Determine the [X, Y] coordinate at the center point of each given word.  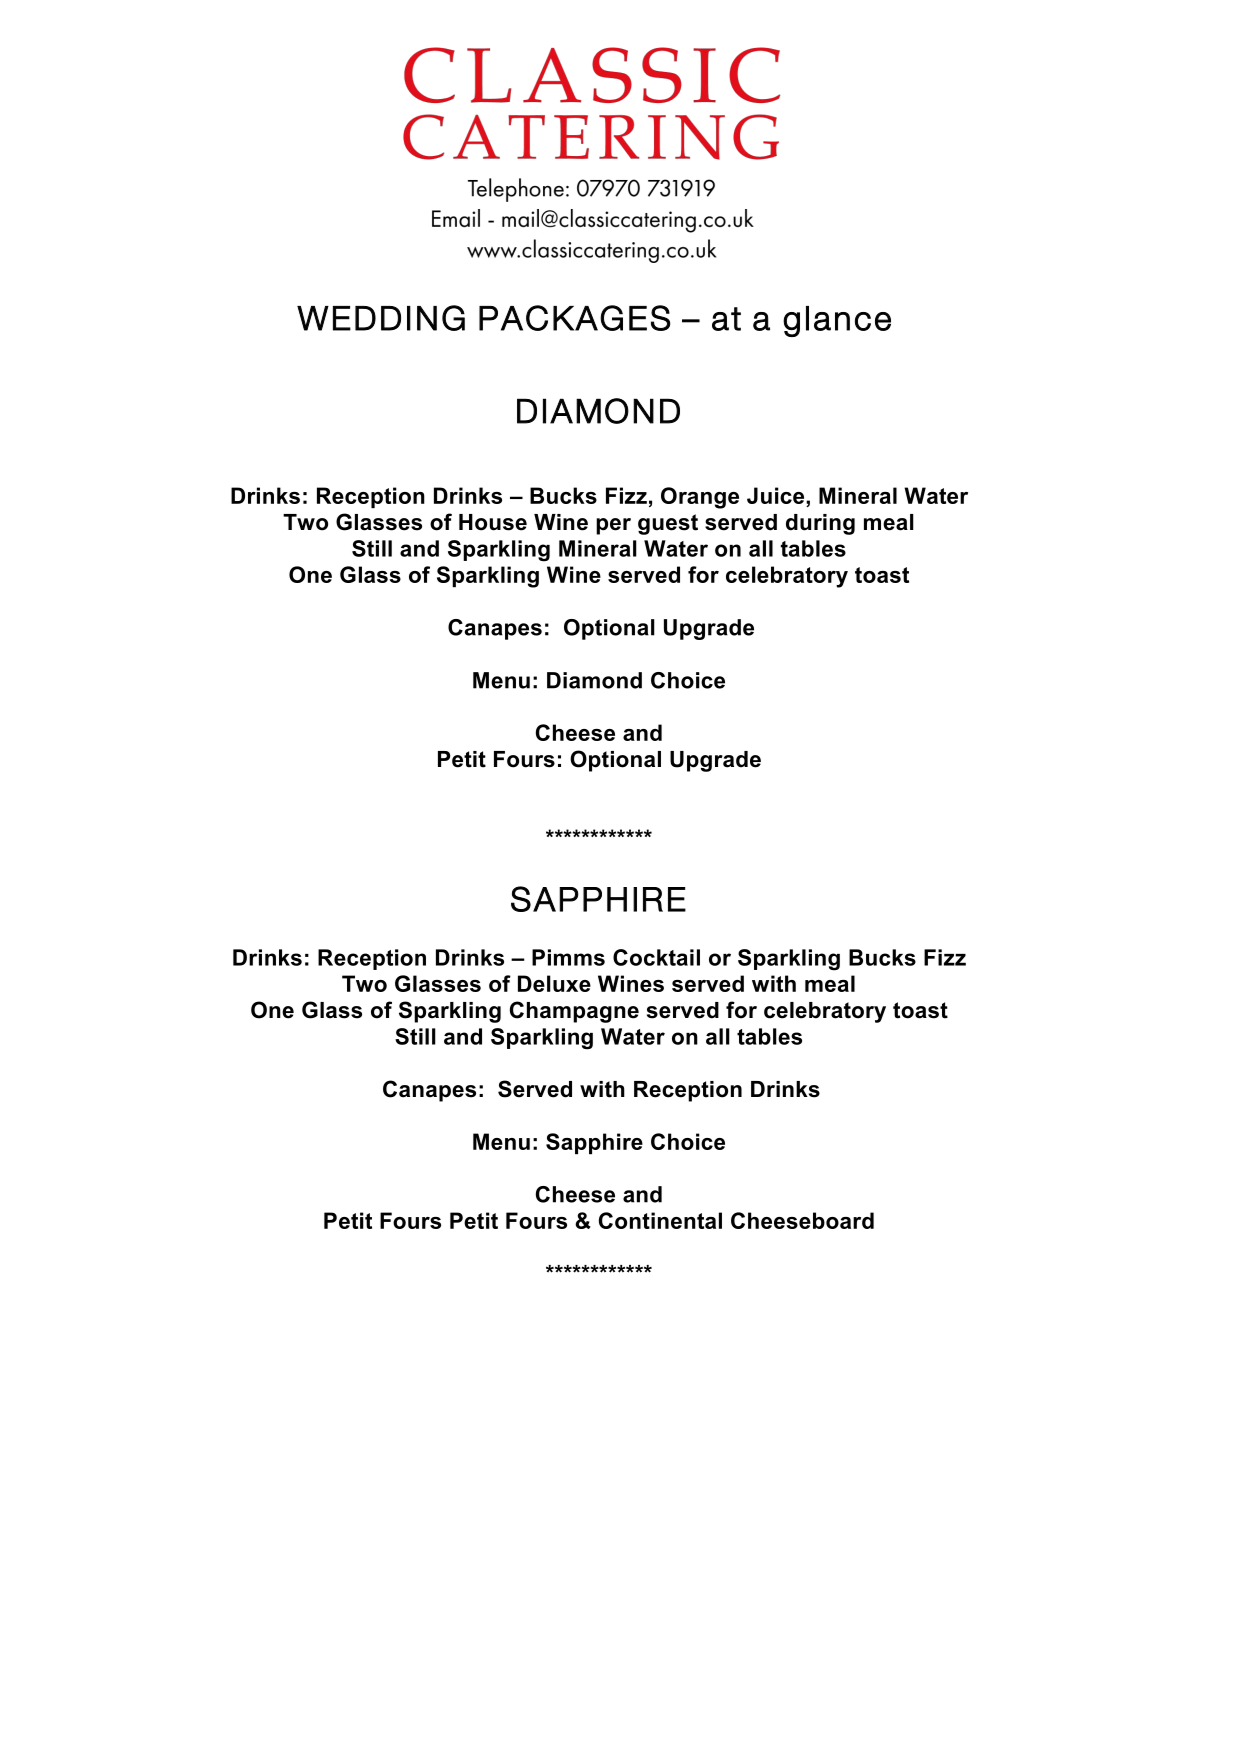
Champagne [574, 1012]
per [613, 526]
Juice [777, 497]
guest [668, 524]
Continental [660, 1220]
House [493, 522]
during [820, 524]
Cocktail [656, 957]
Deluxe [554, 983]
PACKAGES [575, 318]
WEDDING [381, 318]
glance [837, 321]
